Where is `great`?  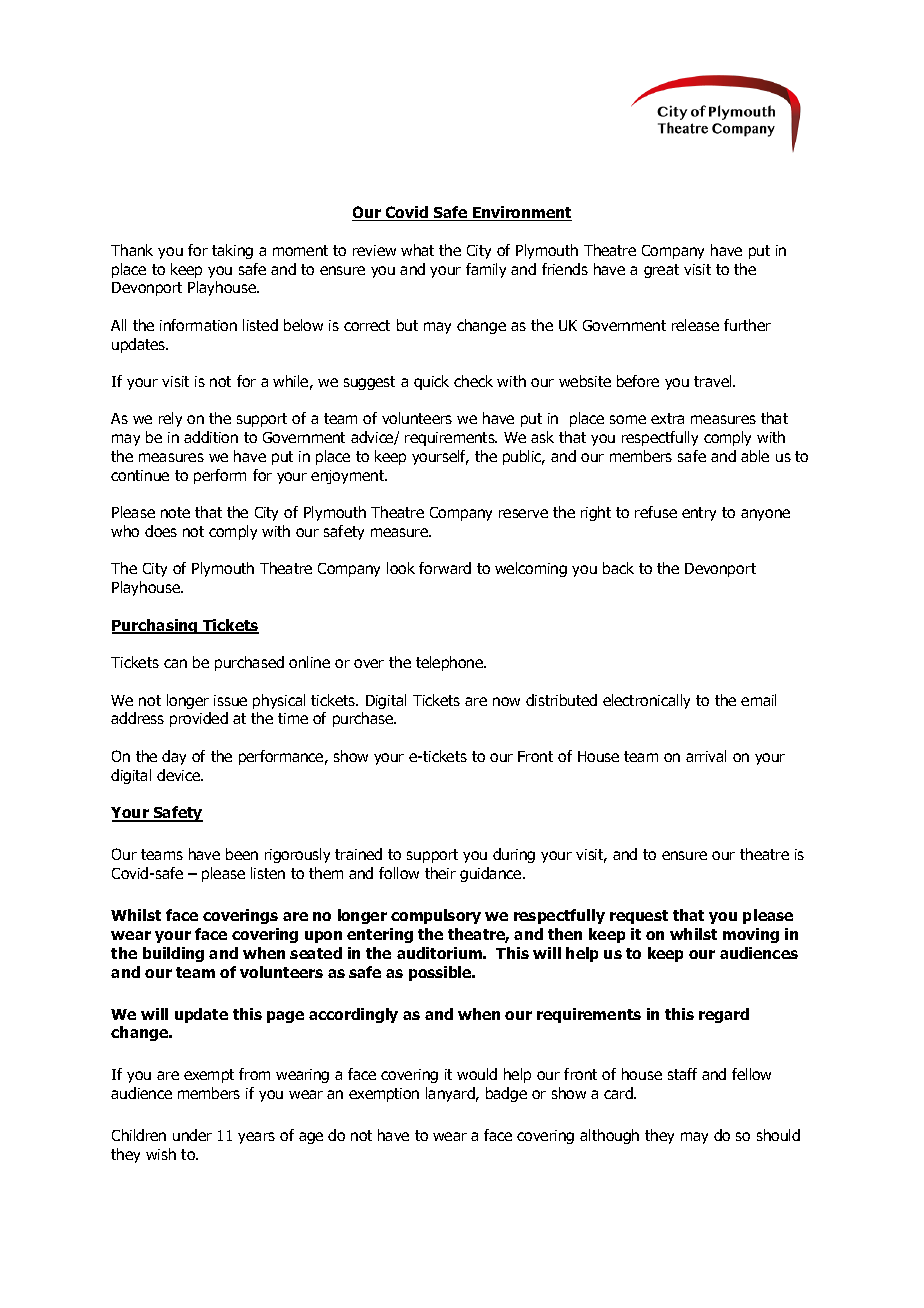 great is located at coordinates (661, 271).
